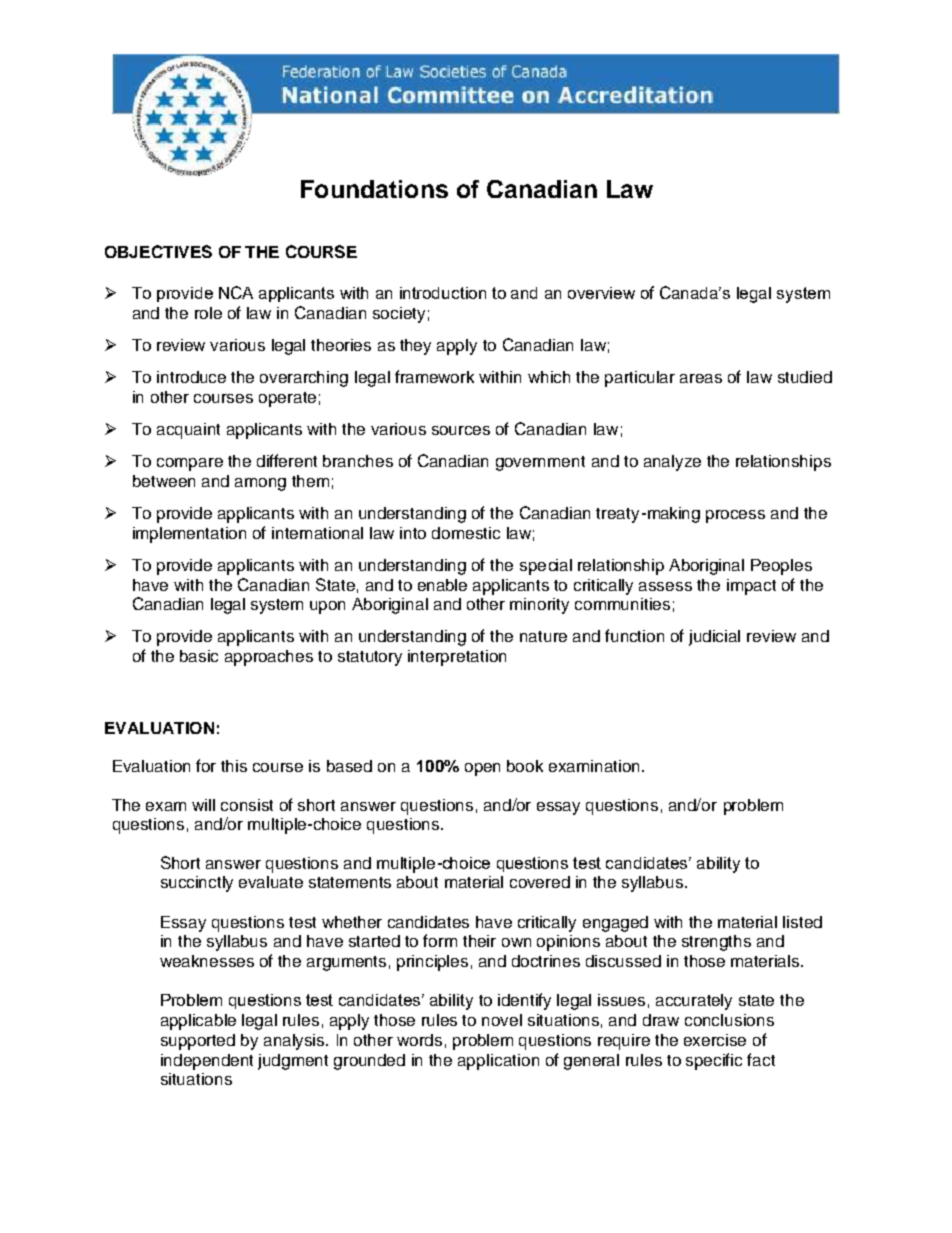 Image resolution: width=952 pixels, height=1233 pixels. What do you see at coordinates (269, 658) in the page?
I see `approaches` at bounding box center [269, 658].
